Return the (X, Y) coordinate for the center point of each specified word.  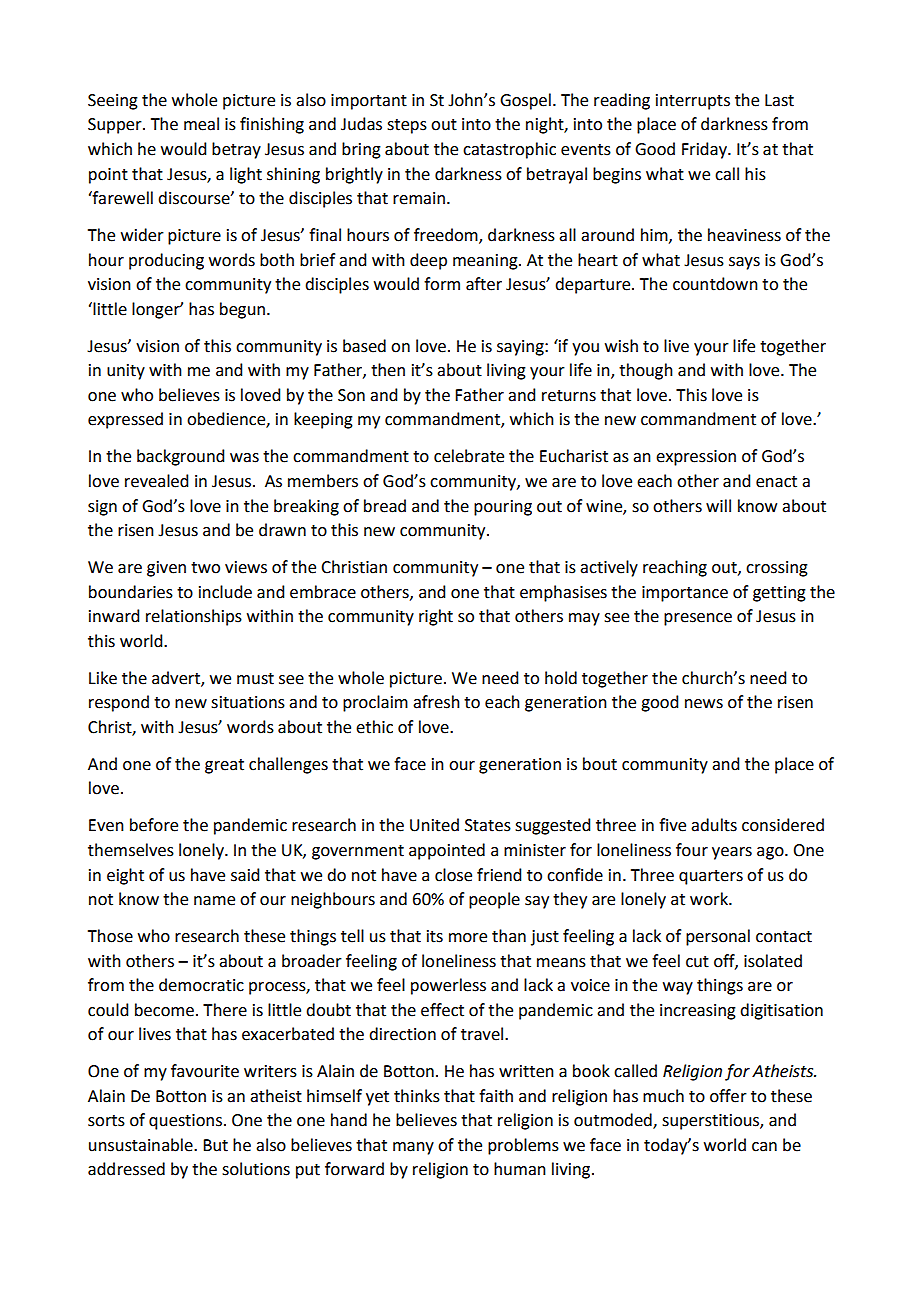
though (646, 371)
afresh (436, 702)
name (214, 901)
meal (201, 124)
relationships (194, 617)
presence (698, 619)
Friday (705, 150)
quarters (711, 877)
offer (728, 1096)
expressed (125, 420)
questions (185, 1122)
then (388, 370)
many (413, 1148)
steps (407, 126)
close (453, 875)
